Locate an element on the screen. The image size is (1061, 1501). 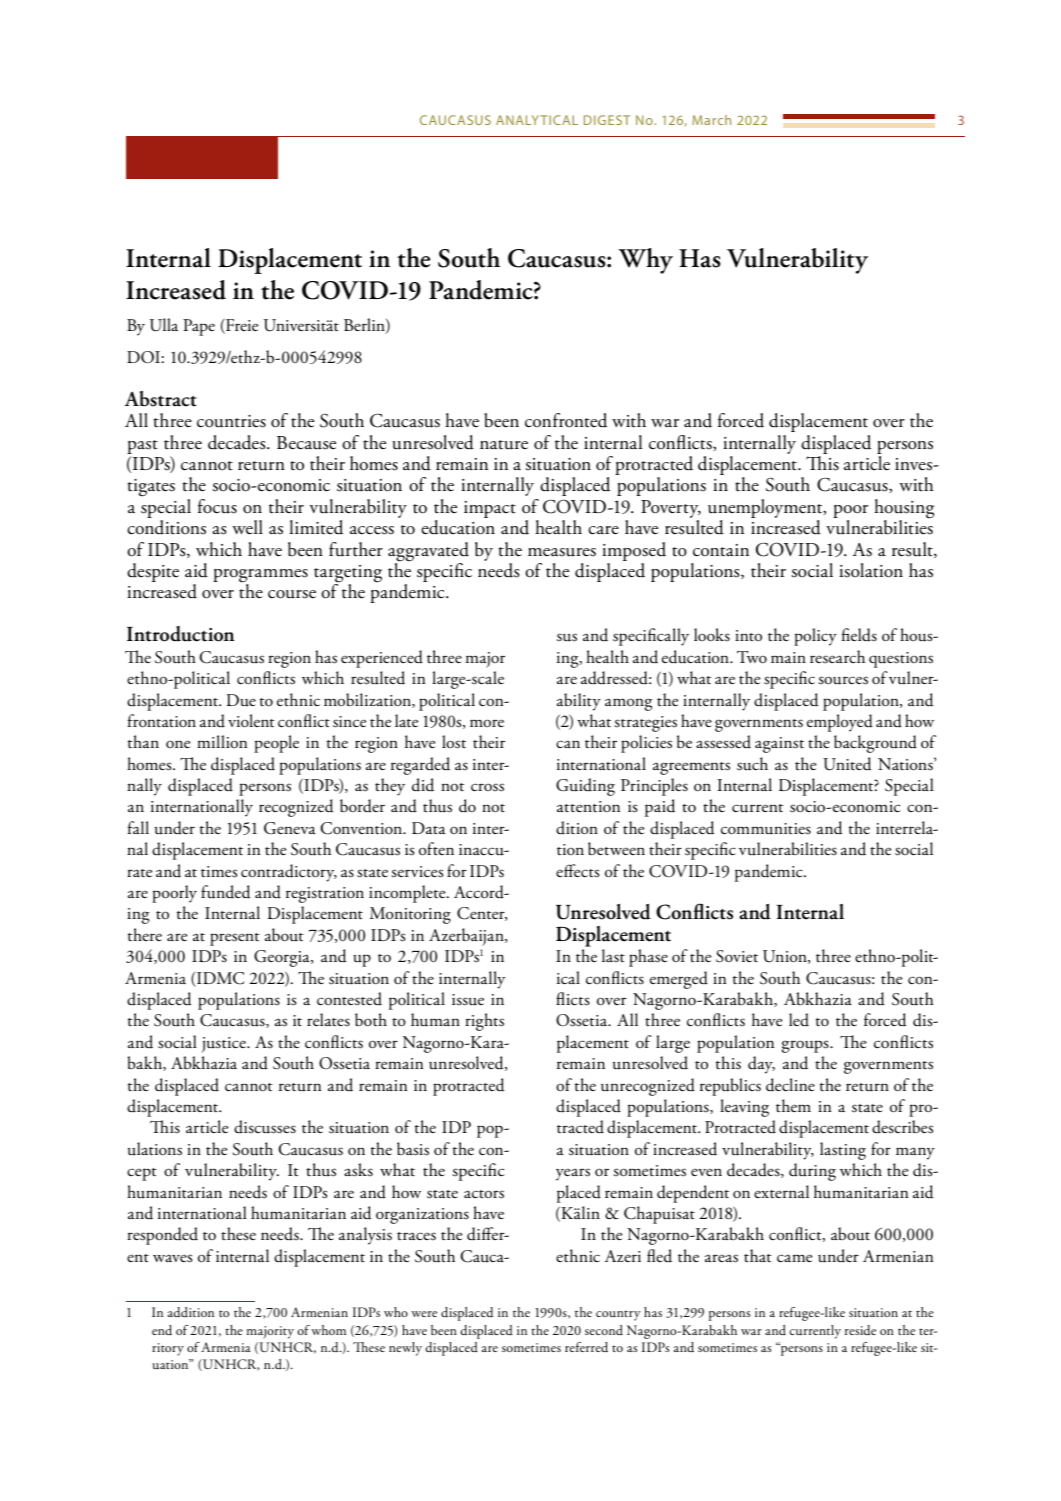
whom is located at coordinates (328, 1330).
